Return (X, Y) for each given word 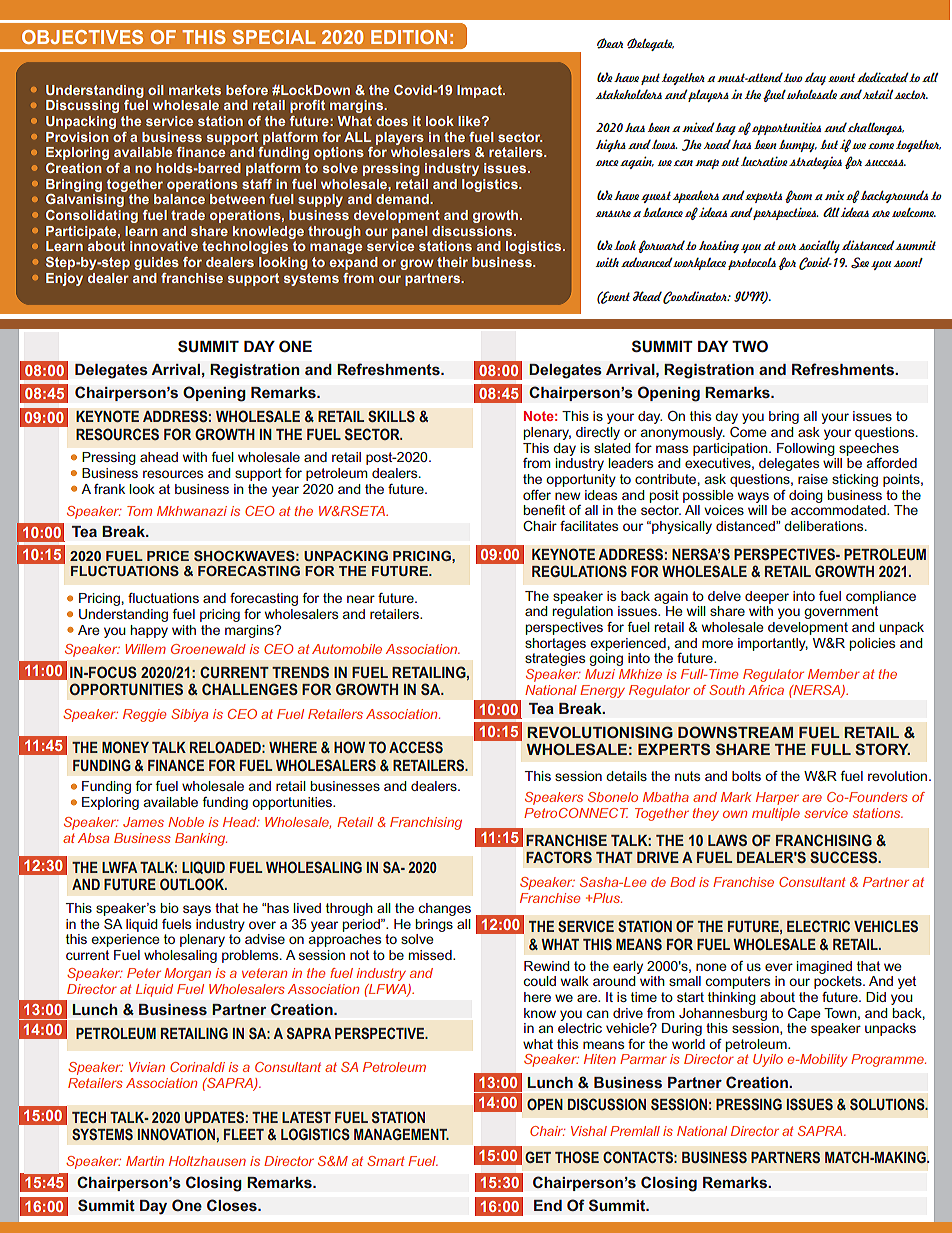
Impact (480, 91)
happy (149, 631)
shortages (555, 644)
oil (156, 90)
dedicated (883, 77)
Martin (145, 1161)
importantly (773, 644)
